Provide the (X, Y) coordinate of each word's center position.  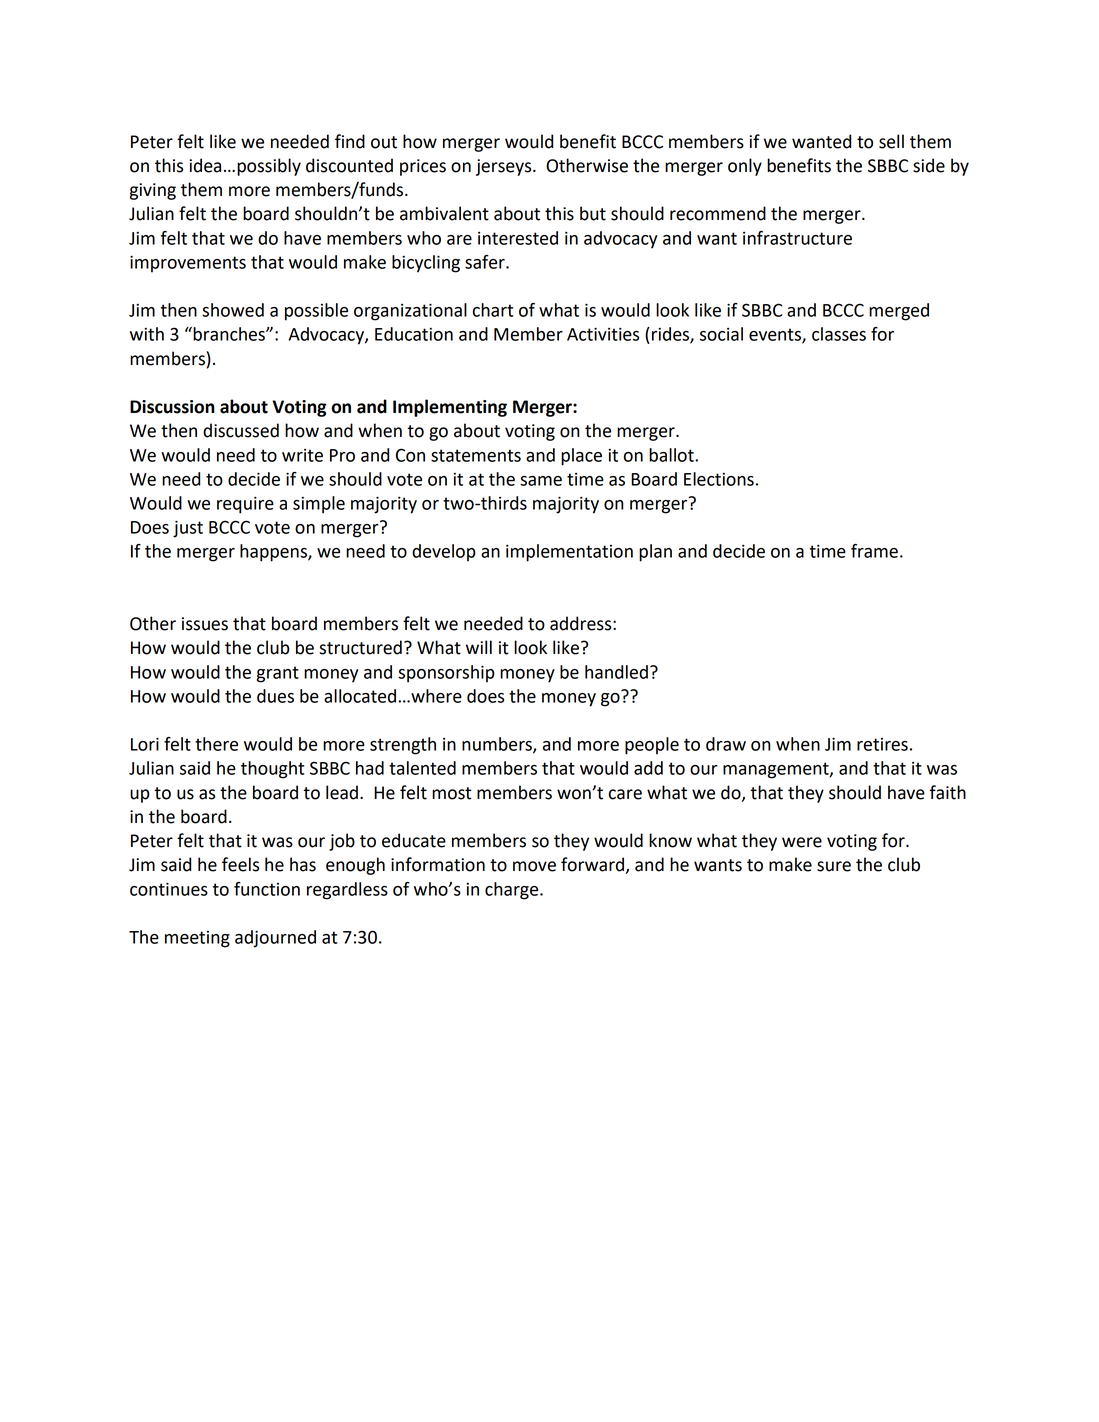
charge (513, 891)
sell (891, 141)
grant (278, 674)
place (581, 457)
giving (153, 191)
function (267, 889)
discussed (241, 430)
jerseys (505, 167)
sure (834, 866)
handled (616, 672)
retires (882, 744)
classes (839, 334)
